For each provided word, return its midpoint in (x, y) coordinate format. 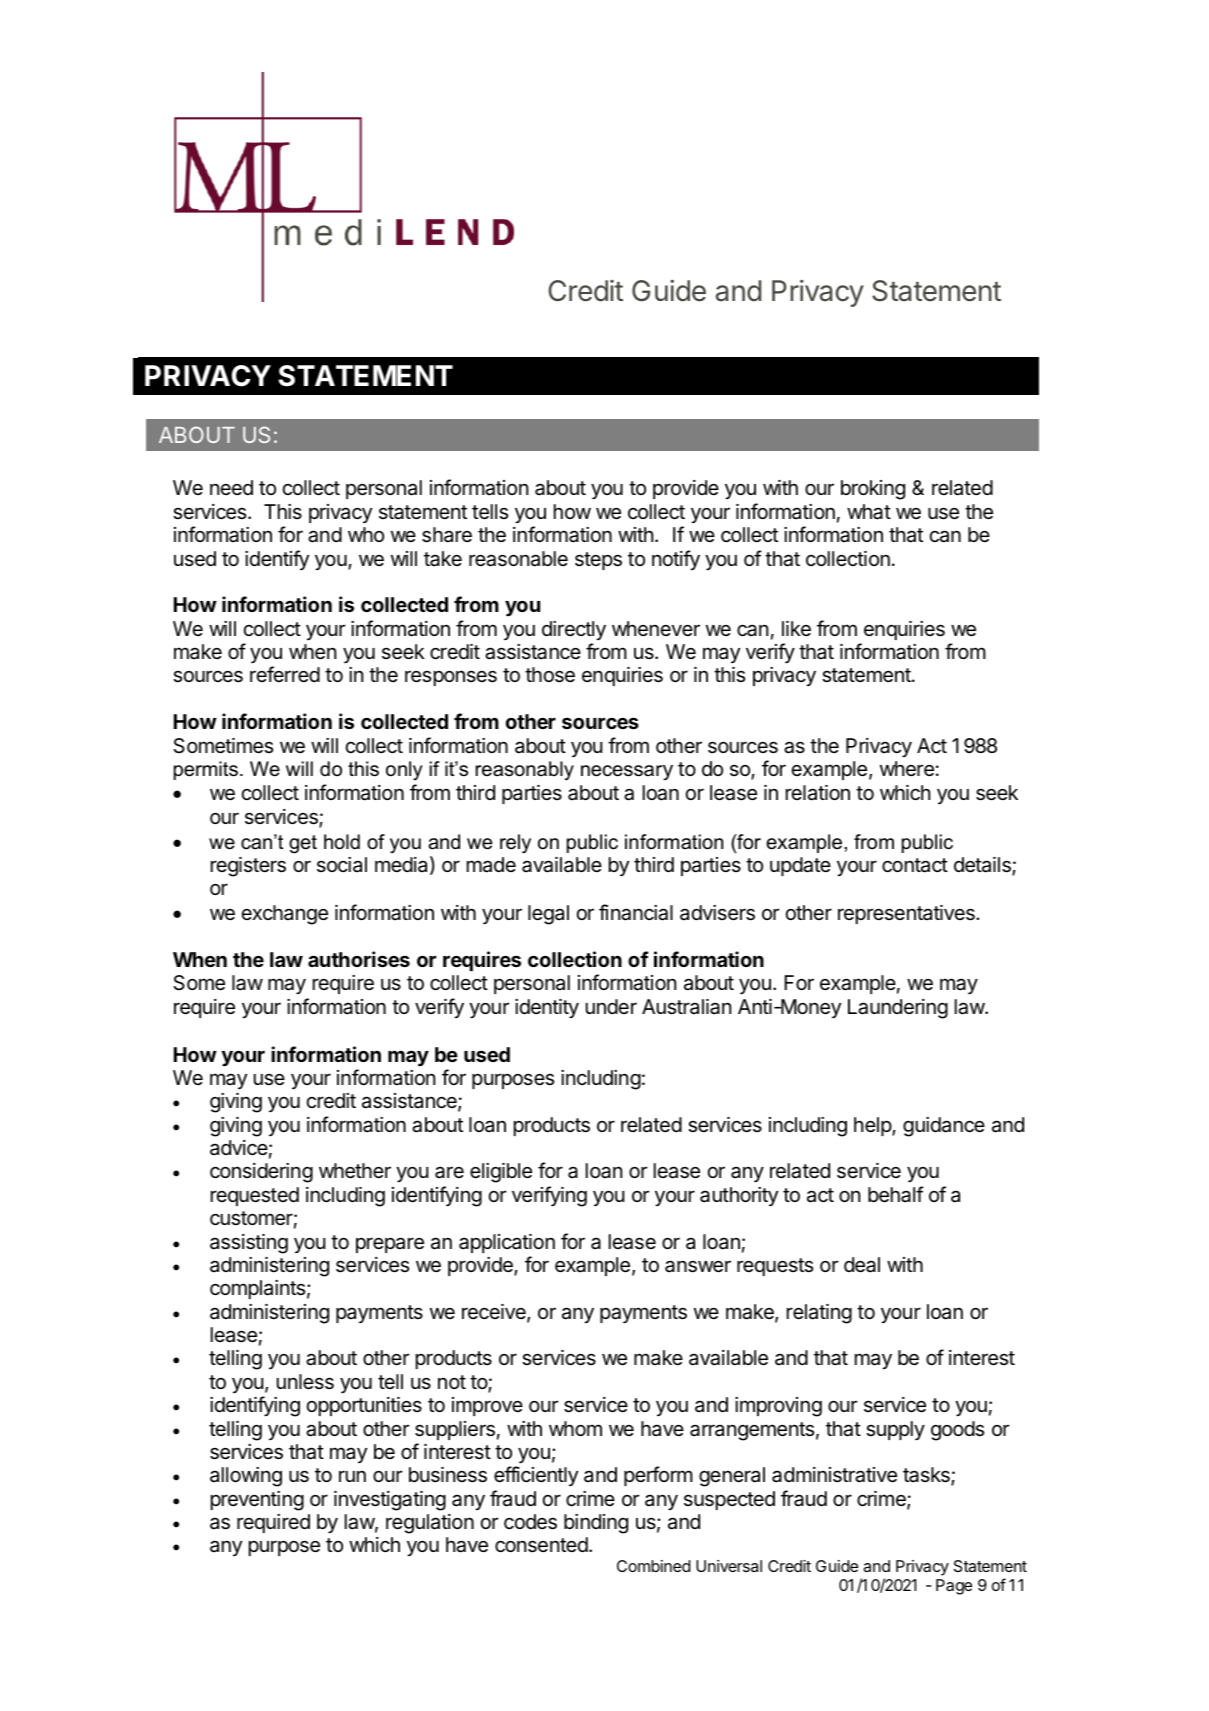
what (869, 512)
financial (636, 912)
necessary (627, 772)
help (873, 1126)
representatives (907, 914)
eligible (501, 1173)
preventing (257, 1501)
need (231, 488)
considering (261, 1173)
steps (598, 561)
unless (305, 1382)
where (907, 769)
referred (285, 674)
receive (495, 1313)
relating (819, 1314)
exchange (285, 915)
